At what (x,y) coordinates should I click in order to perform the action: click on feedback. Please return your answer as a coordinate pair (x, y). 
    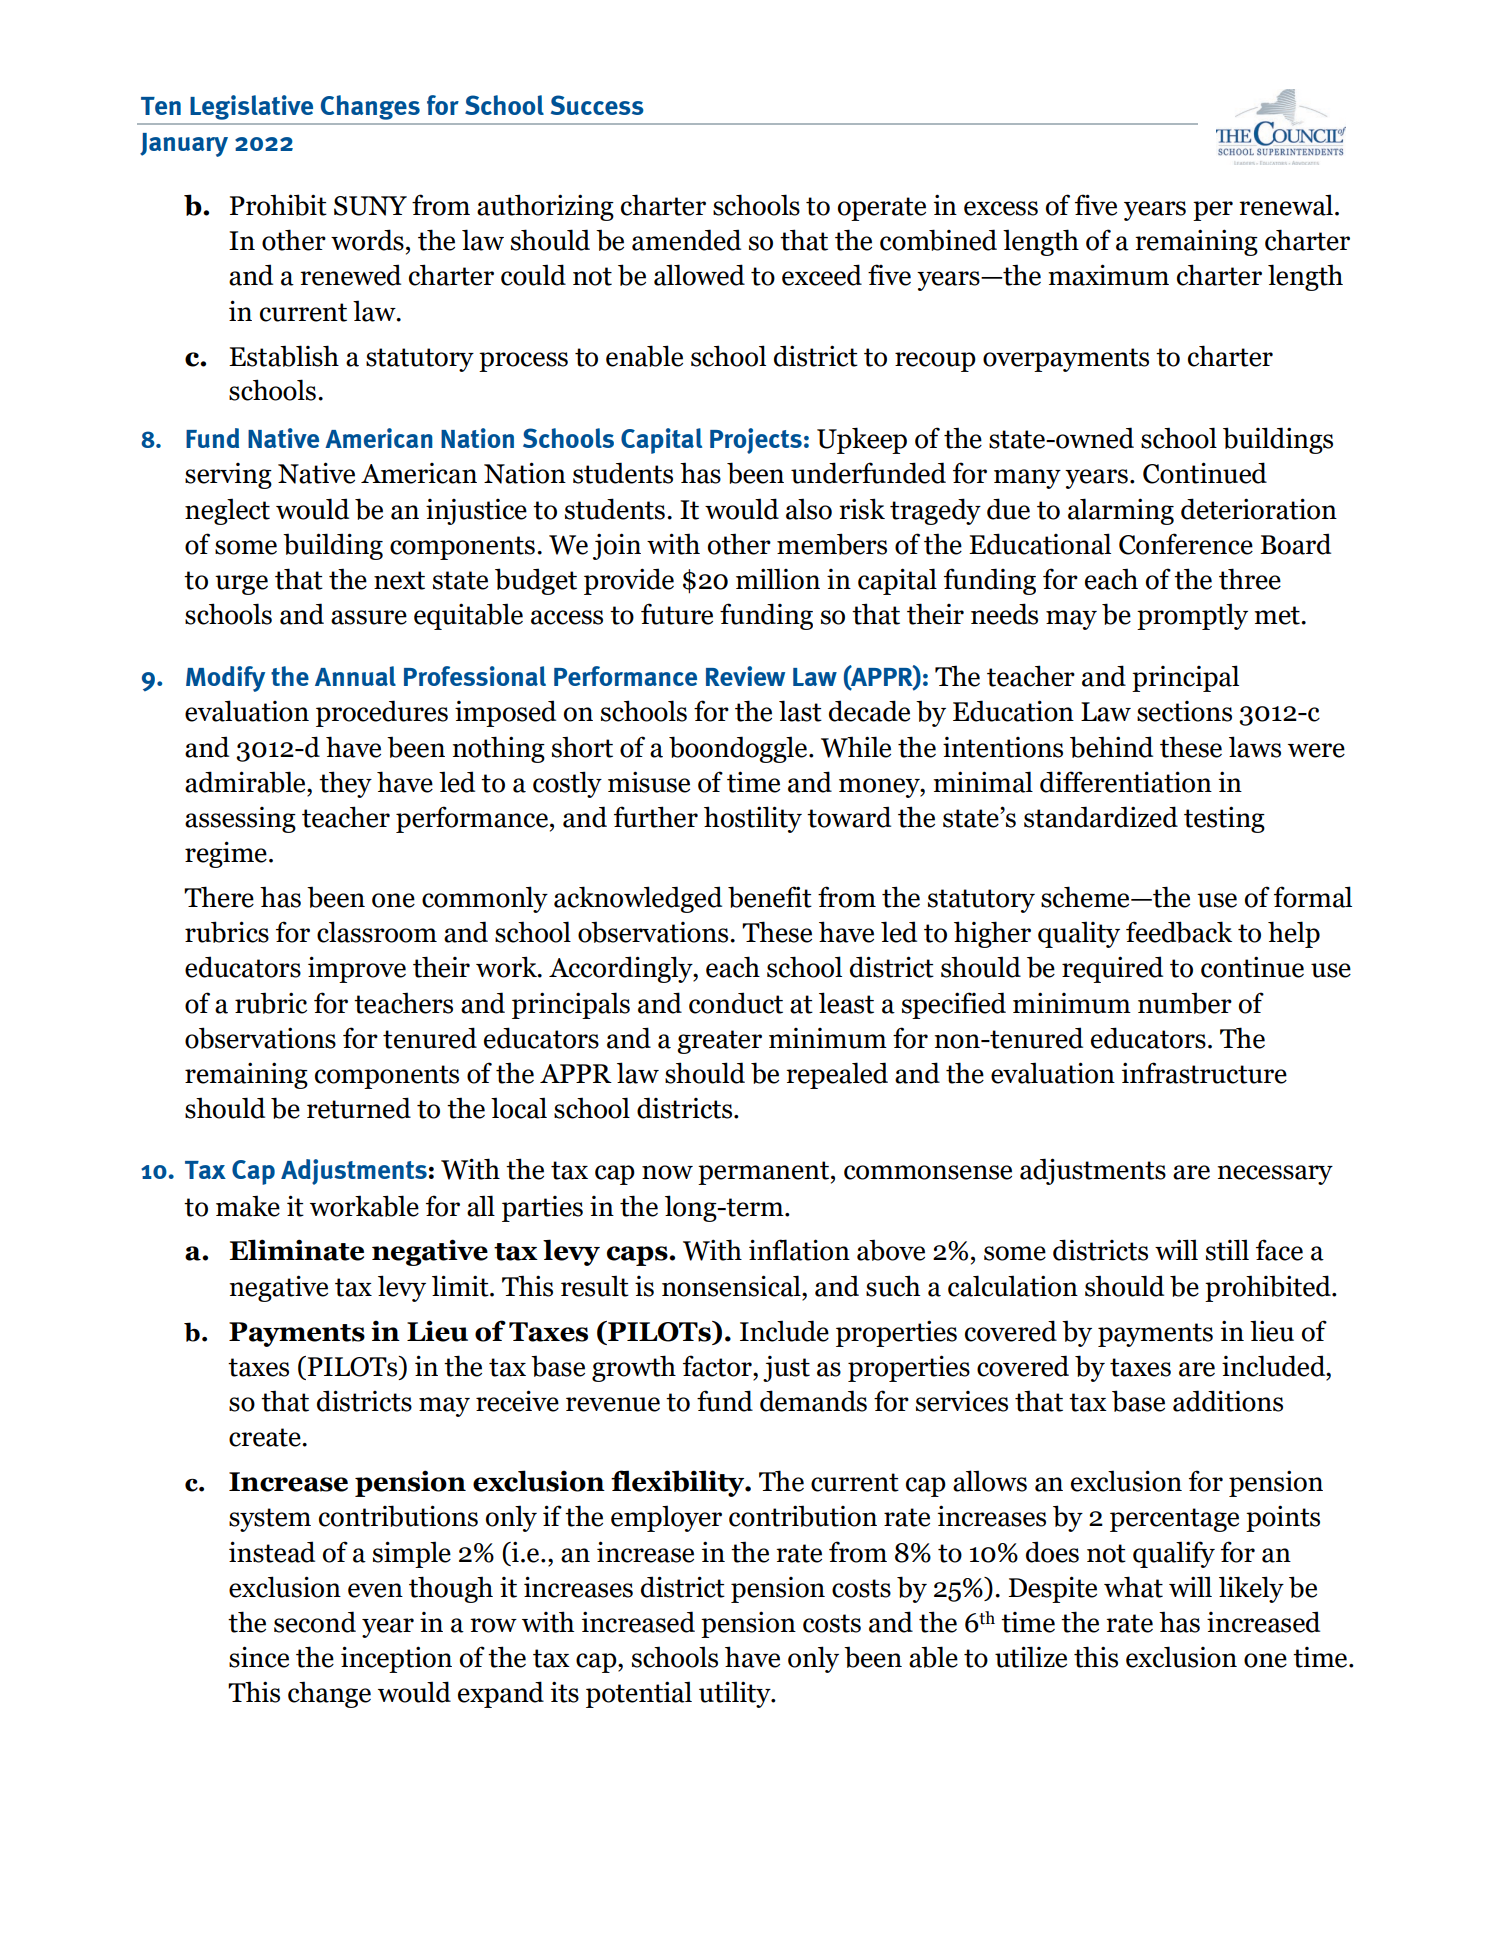
    Looking at the image, I should click on (1179, 932).
